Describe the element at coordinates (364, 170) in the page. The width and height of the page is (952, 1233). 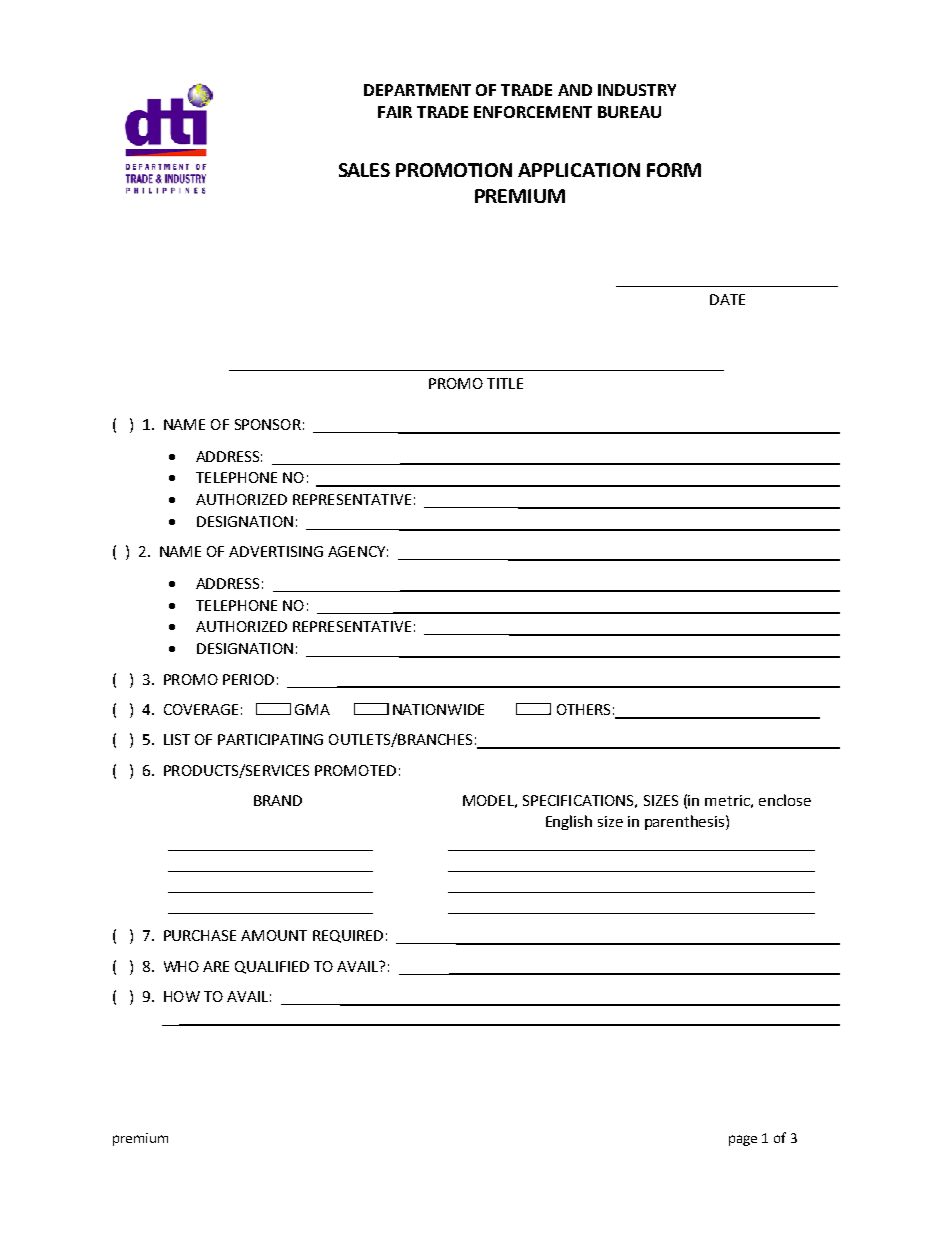
I see `SALES` at that location.
